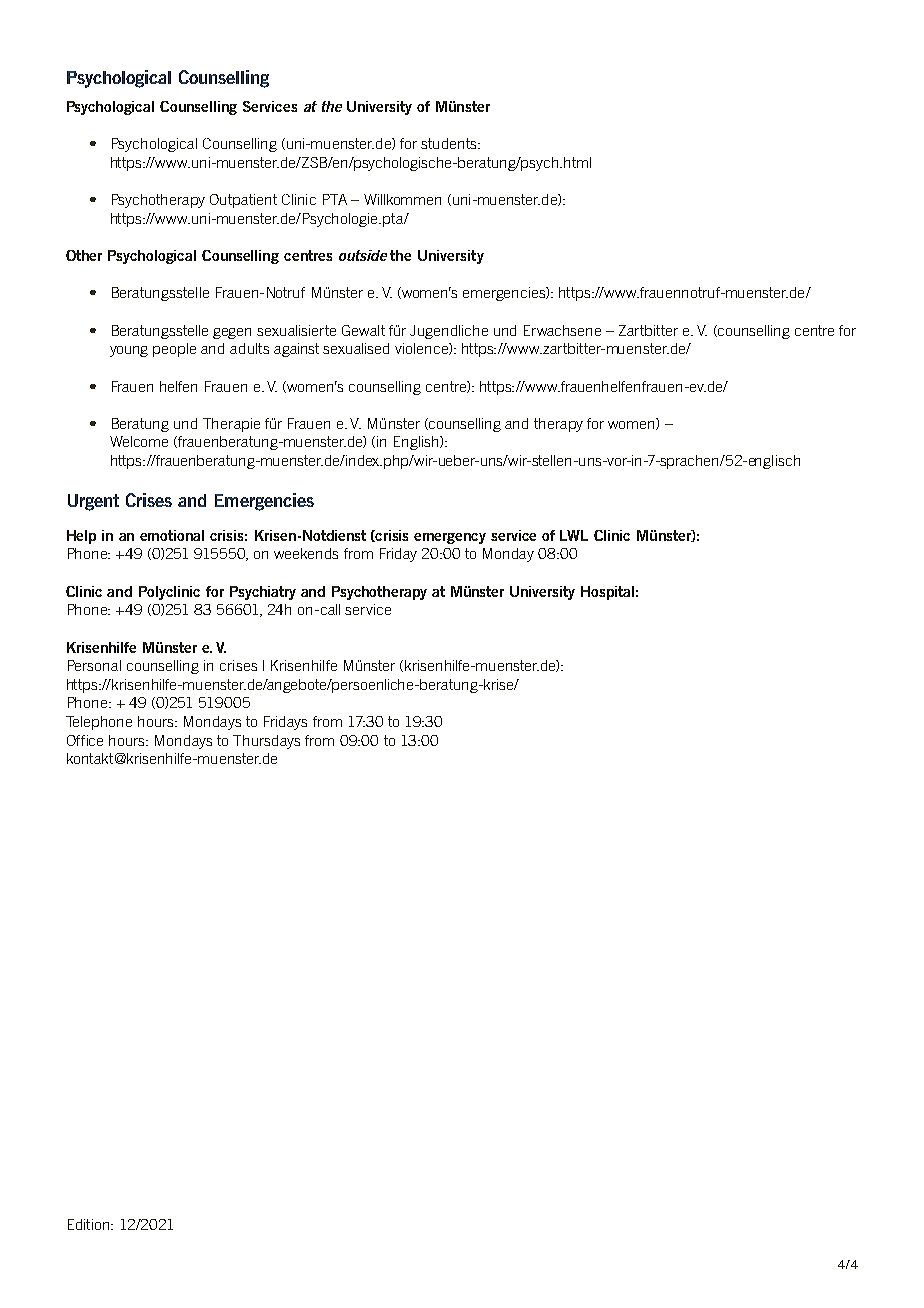 The width and height of the screenshot is (924, 1308). I want to click on Office, so click(85, 740).
